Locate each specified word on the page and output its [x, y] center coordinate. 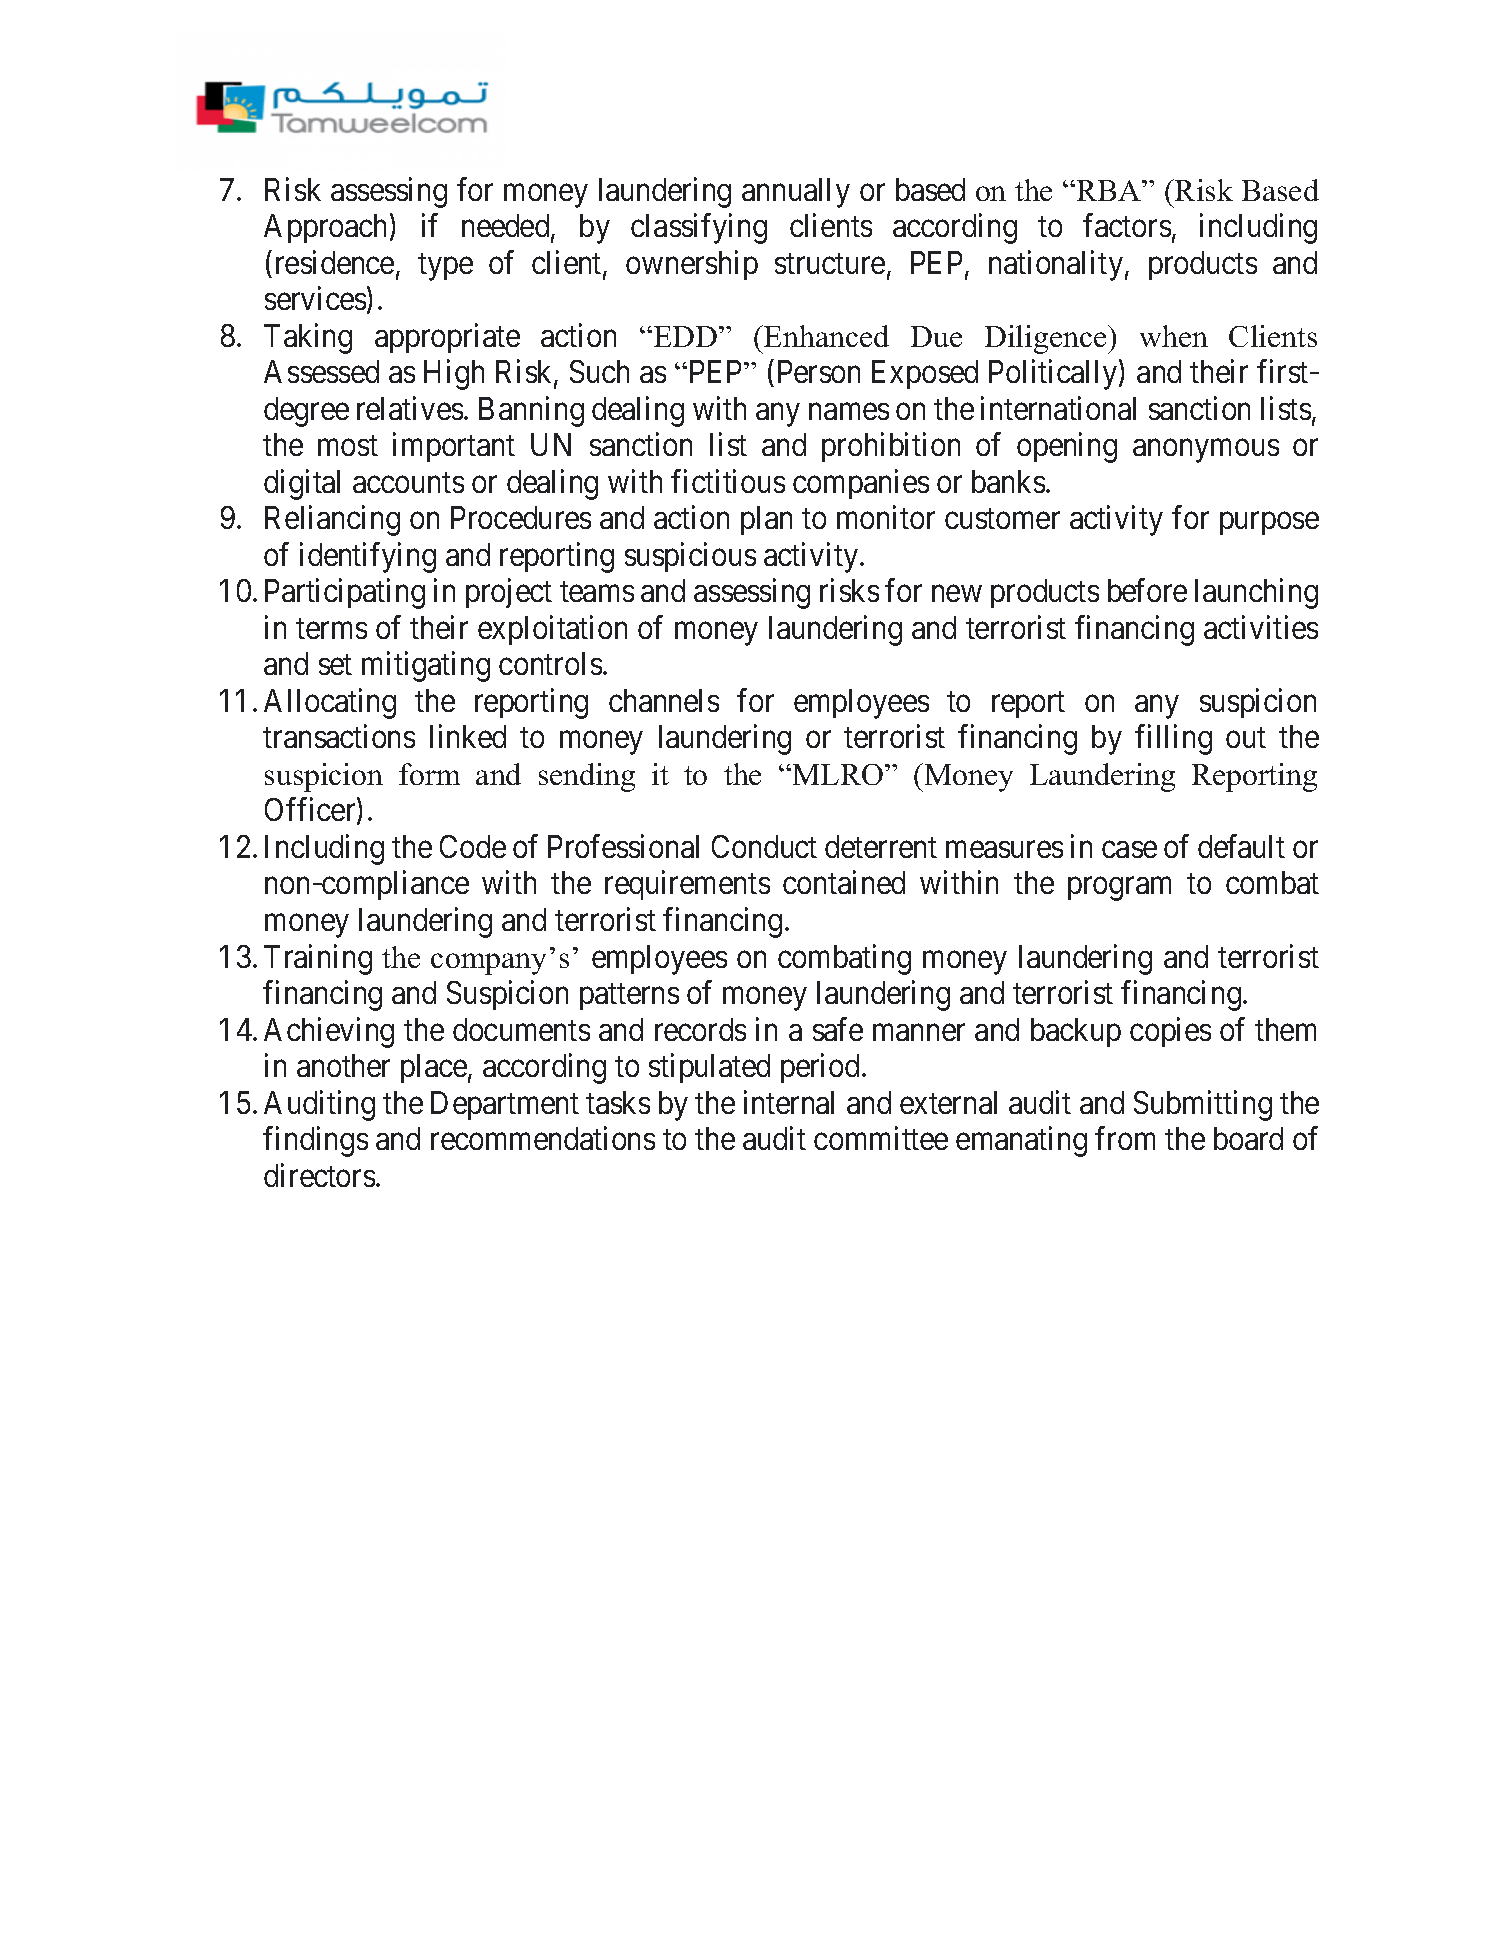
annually [796, 193]
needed [507, 227]
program [1119, 889]
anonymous [1206, 451]
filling [1173, 740]
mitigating [426, 667]
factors [1127, 225]
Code [473, 846]
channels [664, 700]
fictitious [728, 481]
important [454, 447]
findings [315, 1142]
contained [844, 882]
